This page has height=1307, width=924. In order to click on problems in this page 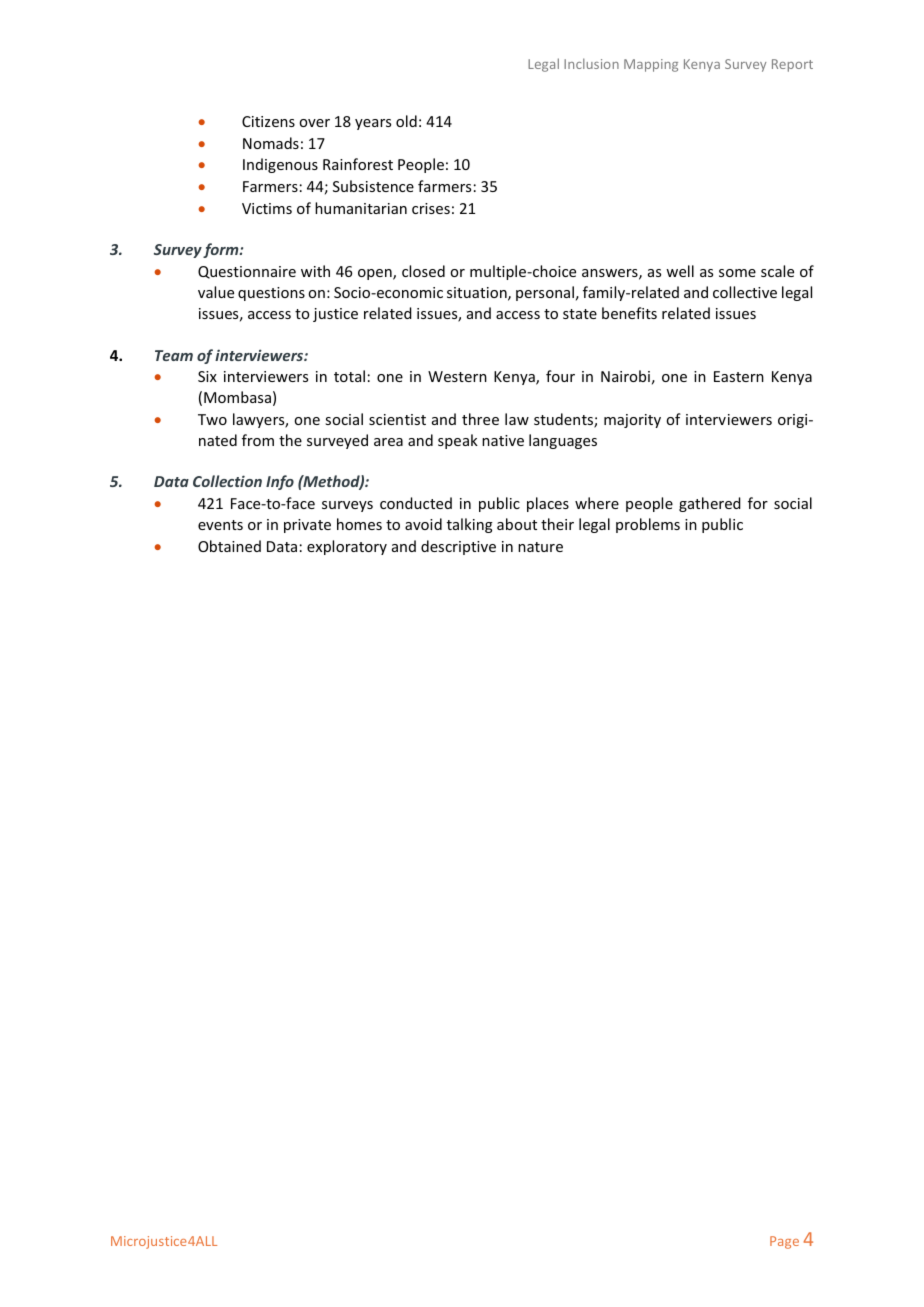, I will do `click(648, 525)`.
